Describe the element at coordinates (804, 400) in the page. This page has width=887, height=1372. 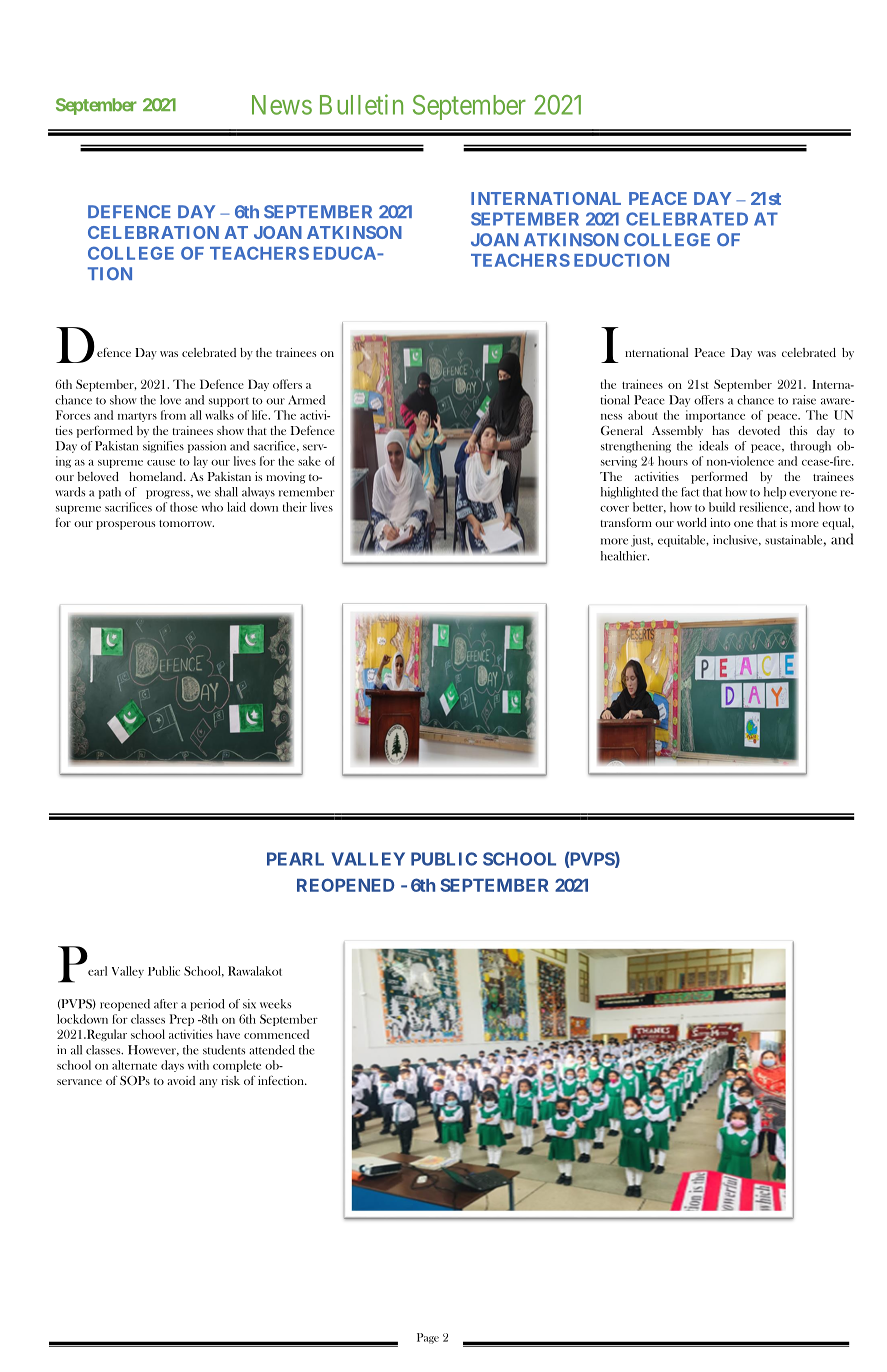
I see `raise` at that location.
